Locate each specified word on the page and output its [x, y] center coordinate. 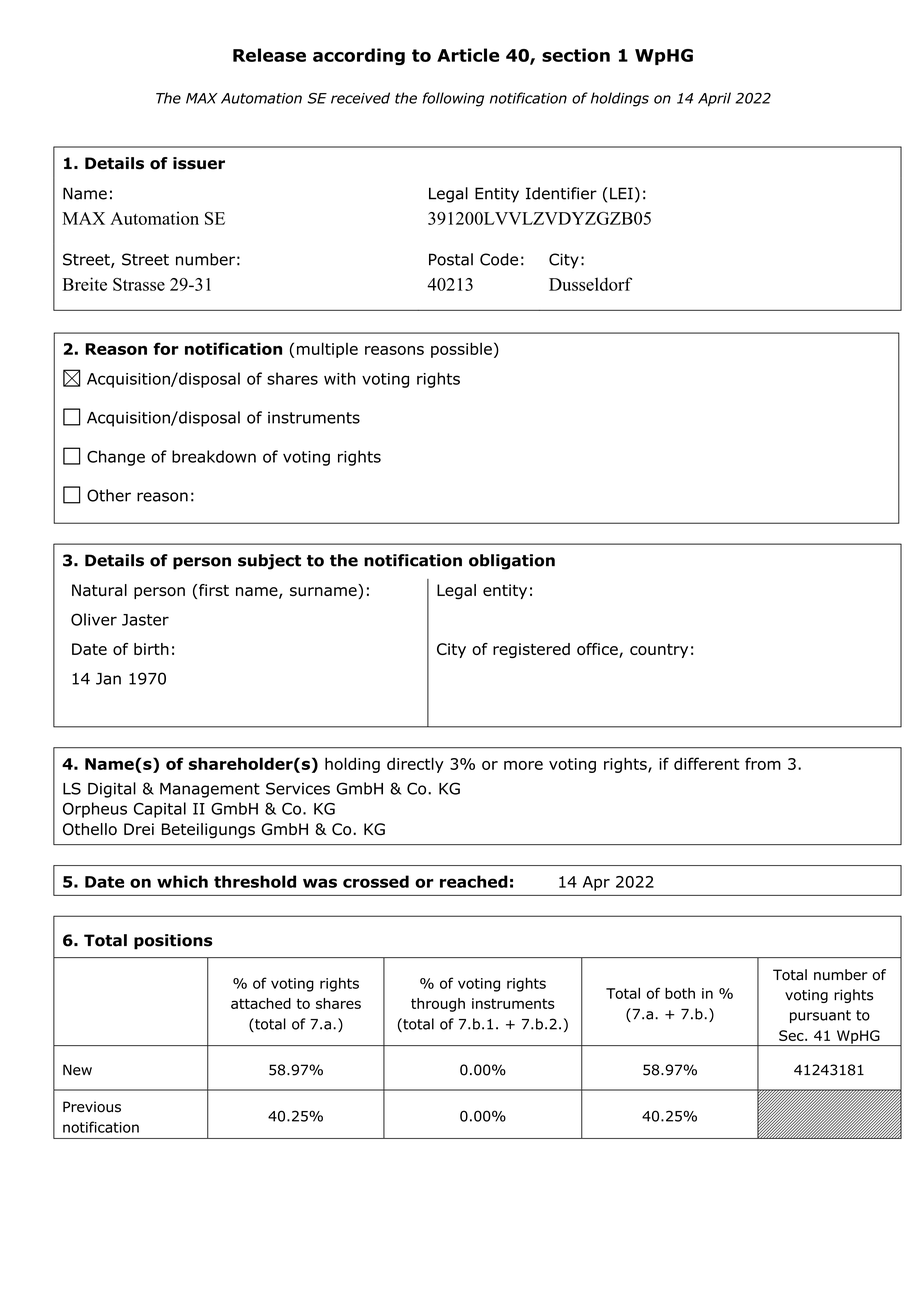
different [706, 763]
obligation [512, 562]
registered [531, 650]
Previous [92, 1107]
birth [151, 649]
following [453, 99]
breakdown [214, 456]
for [166, 348]
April [714, 99]
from [763, 763]
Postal [451, 259]
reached [474, 881]
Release [269, 55]
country [659, 651]
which [182, 881]
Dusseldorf [590, 284]
